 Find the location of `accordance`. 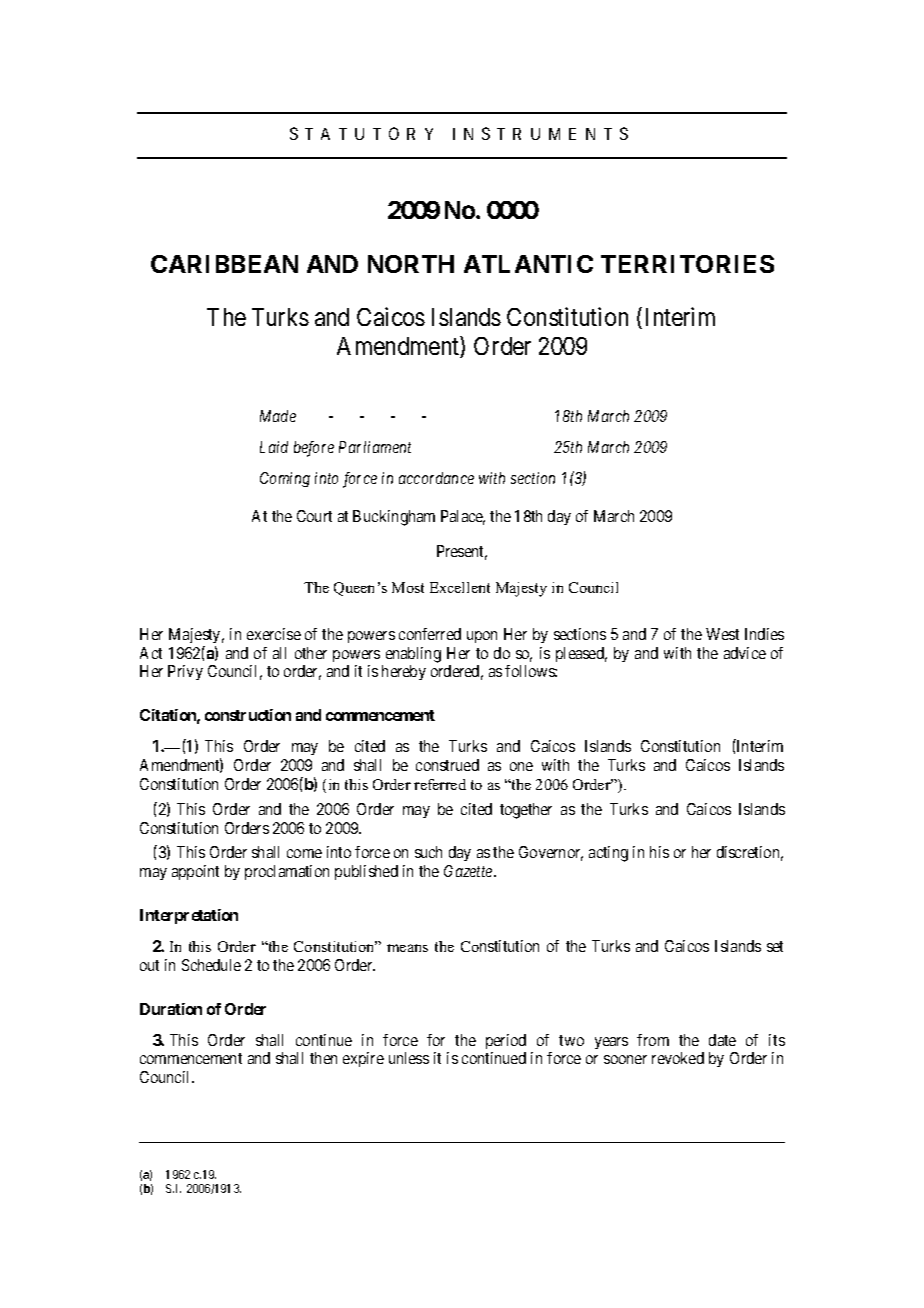

accordance is located at coordinates (436, 478).
